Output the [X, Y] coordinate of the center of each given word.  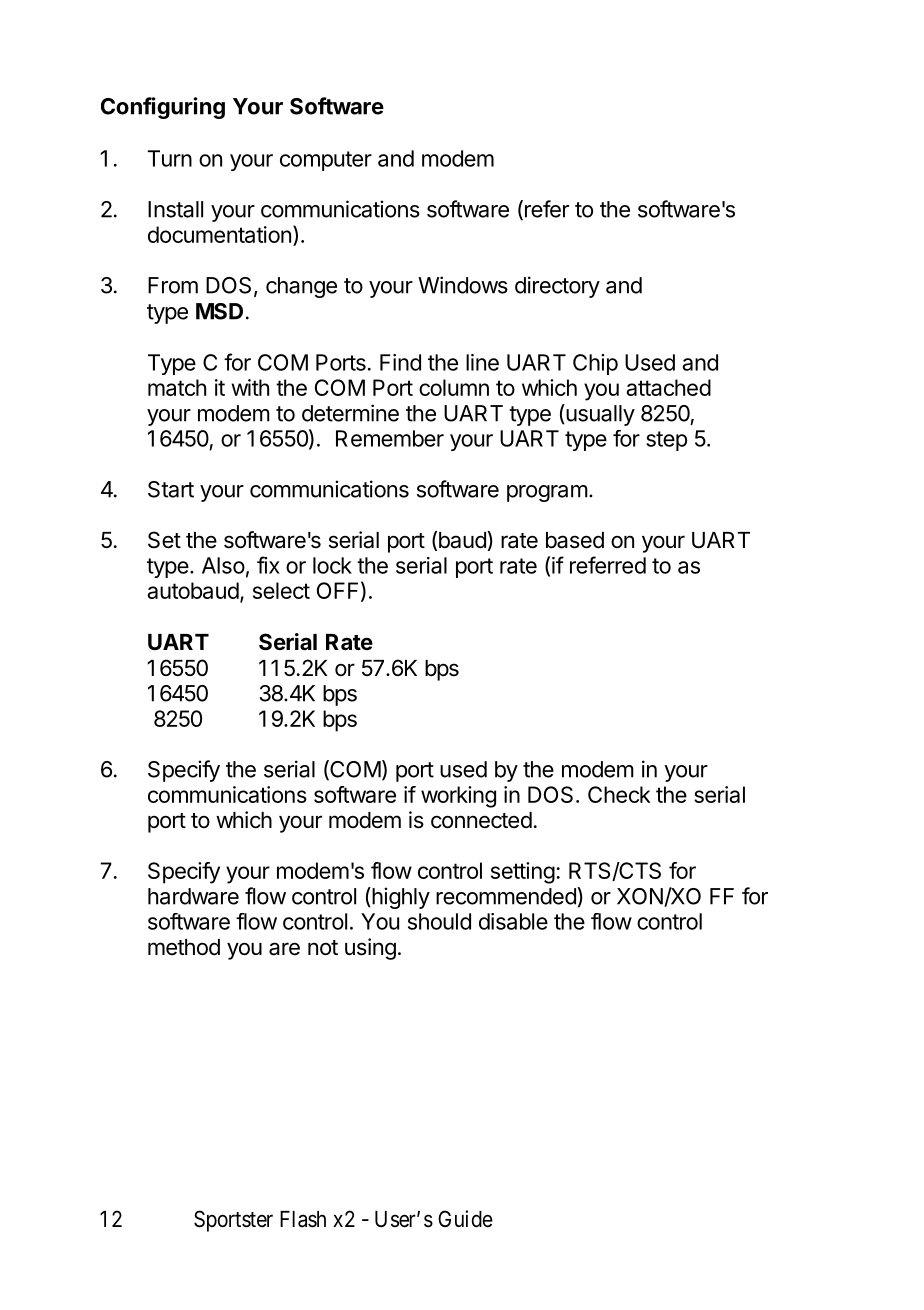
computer [326, 161]
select [281, 590]
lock [332, 565]
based [575, 540]
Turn [170, 158]
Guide [465, 1219]
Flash [303, 1219]
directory [557, 287]
